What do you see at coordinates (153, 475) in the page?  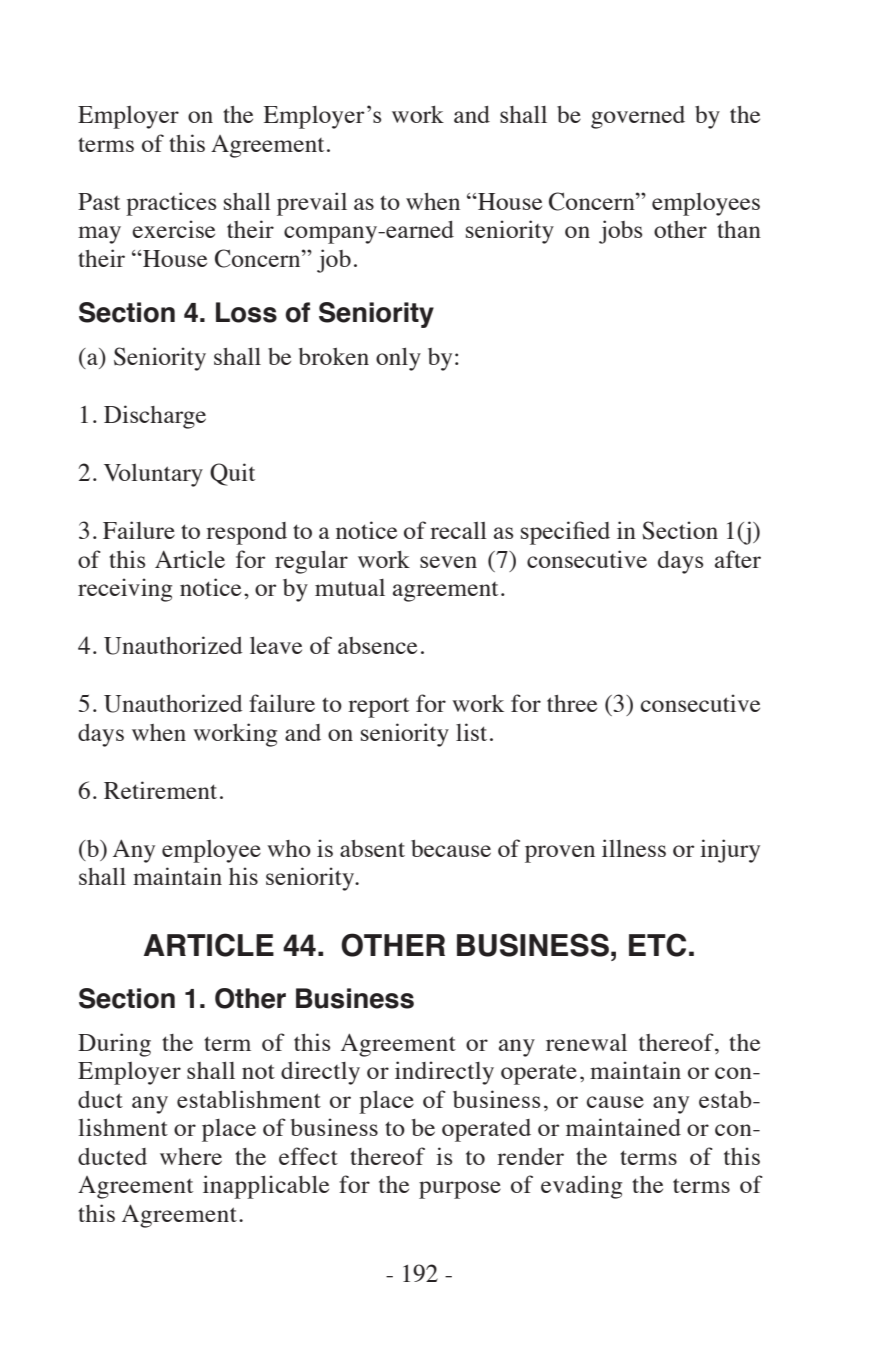 I see `Voluntary` at bounding box center [153, 475].
